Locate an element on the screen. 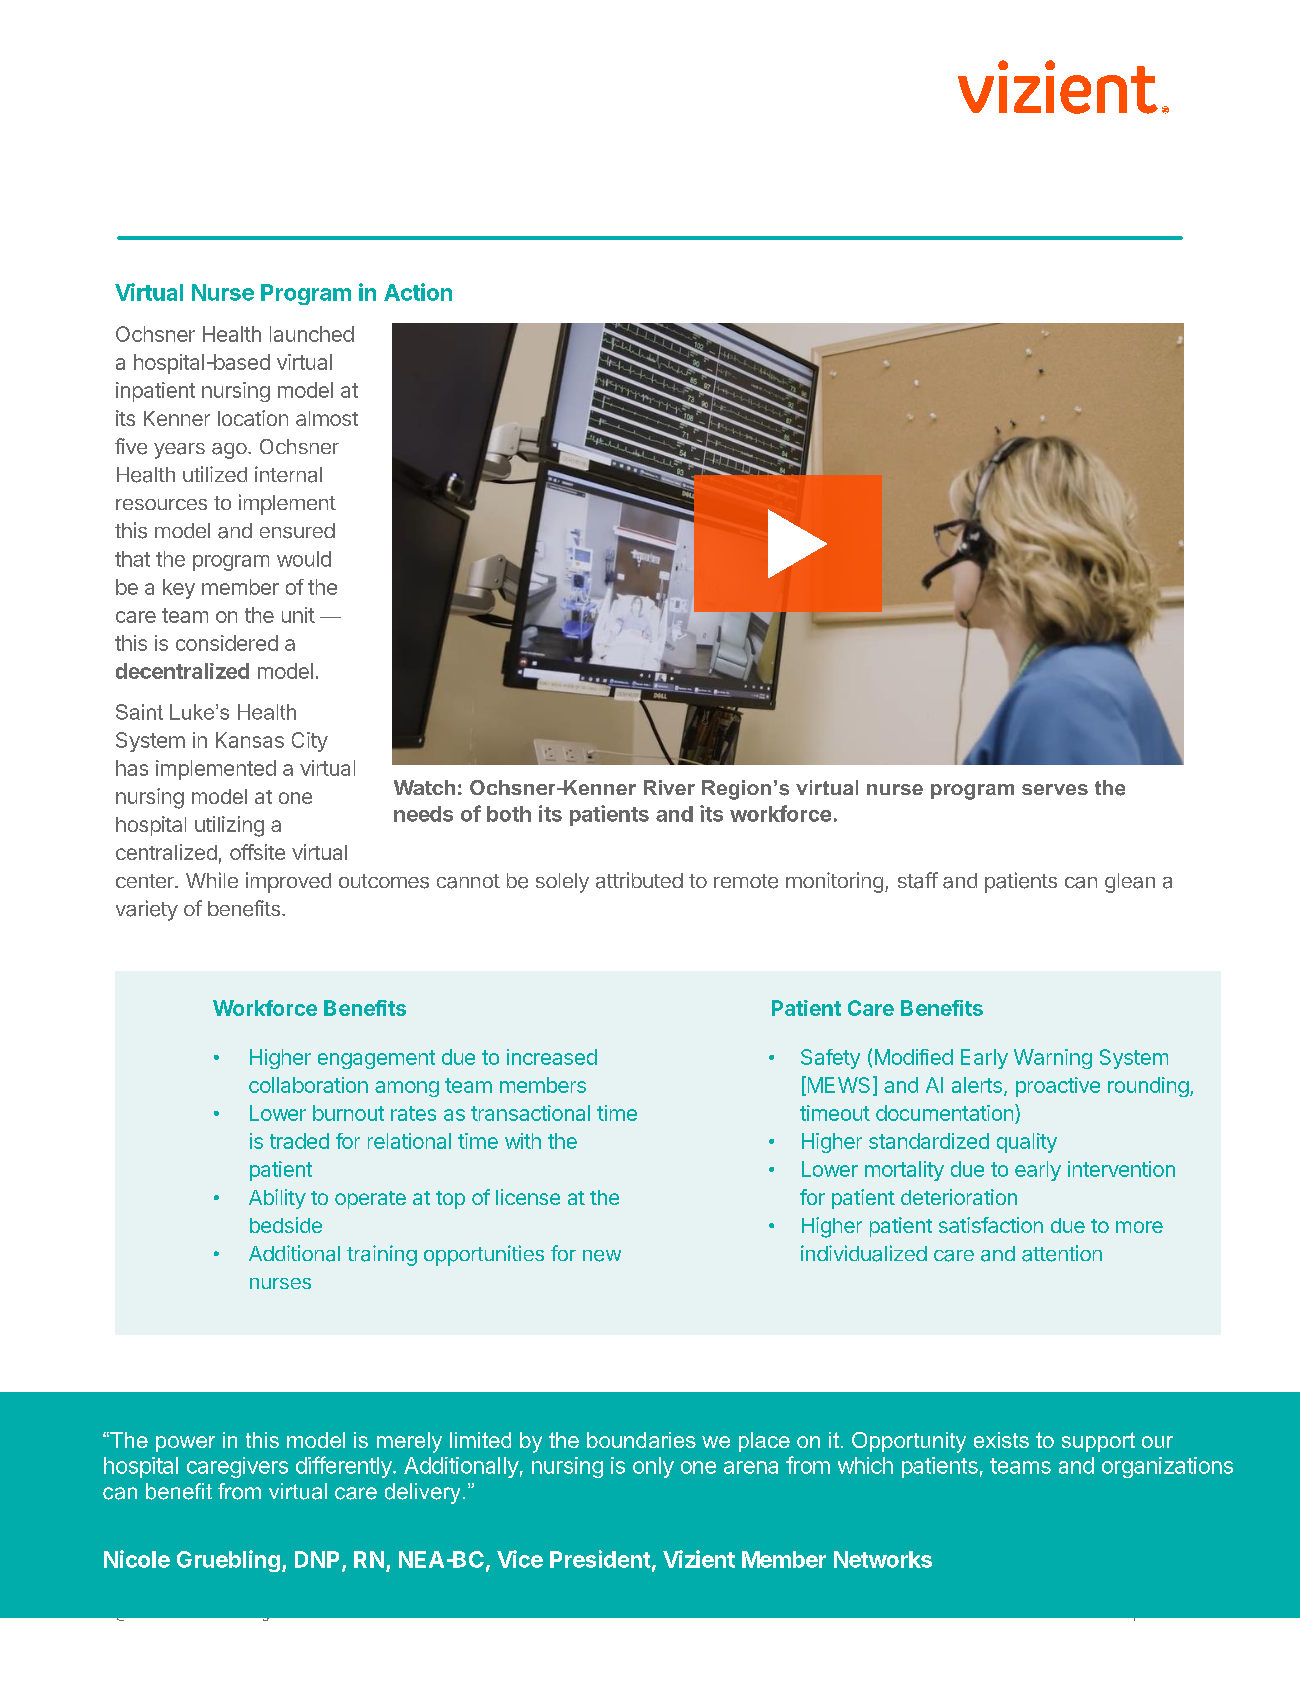 The width and height of the screenshot is (1300, 1682). almost is located at coordinates (327, 418).
